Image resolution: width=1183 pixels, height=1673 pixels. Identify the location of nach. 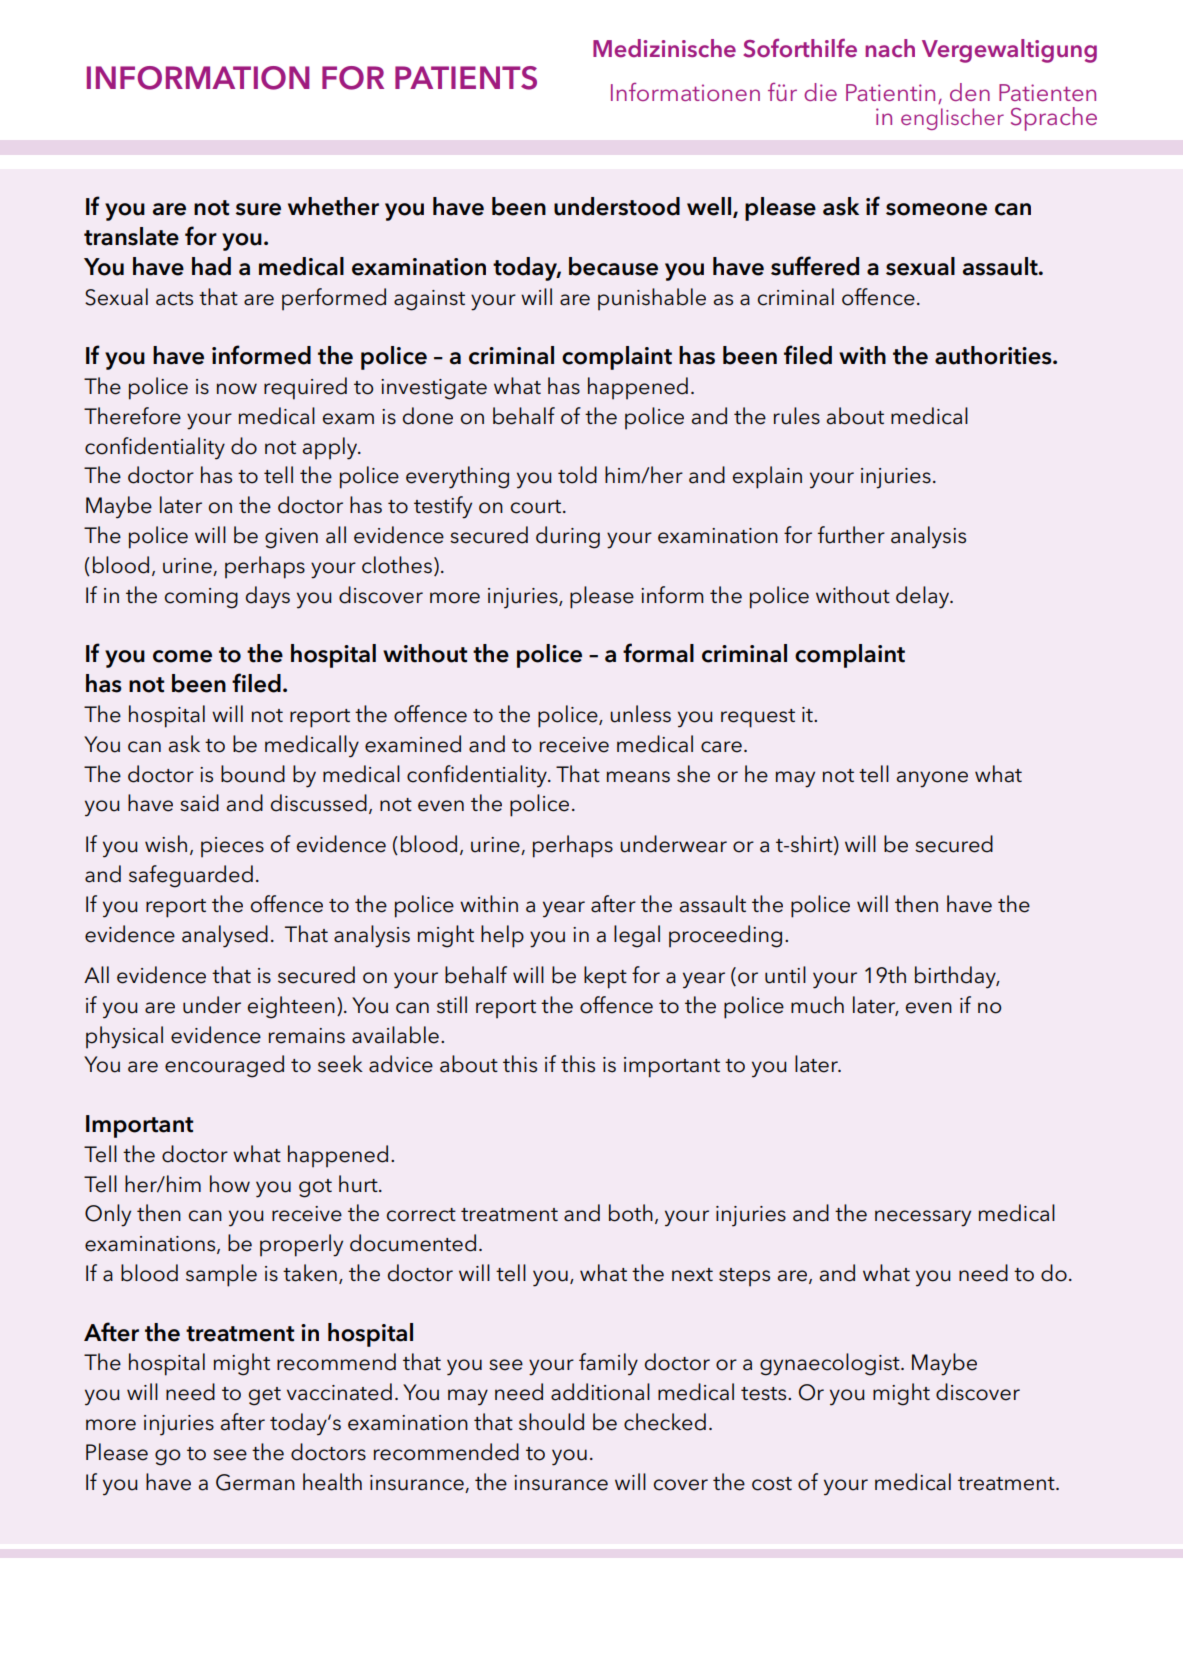
(890, 48).
